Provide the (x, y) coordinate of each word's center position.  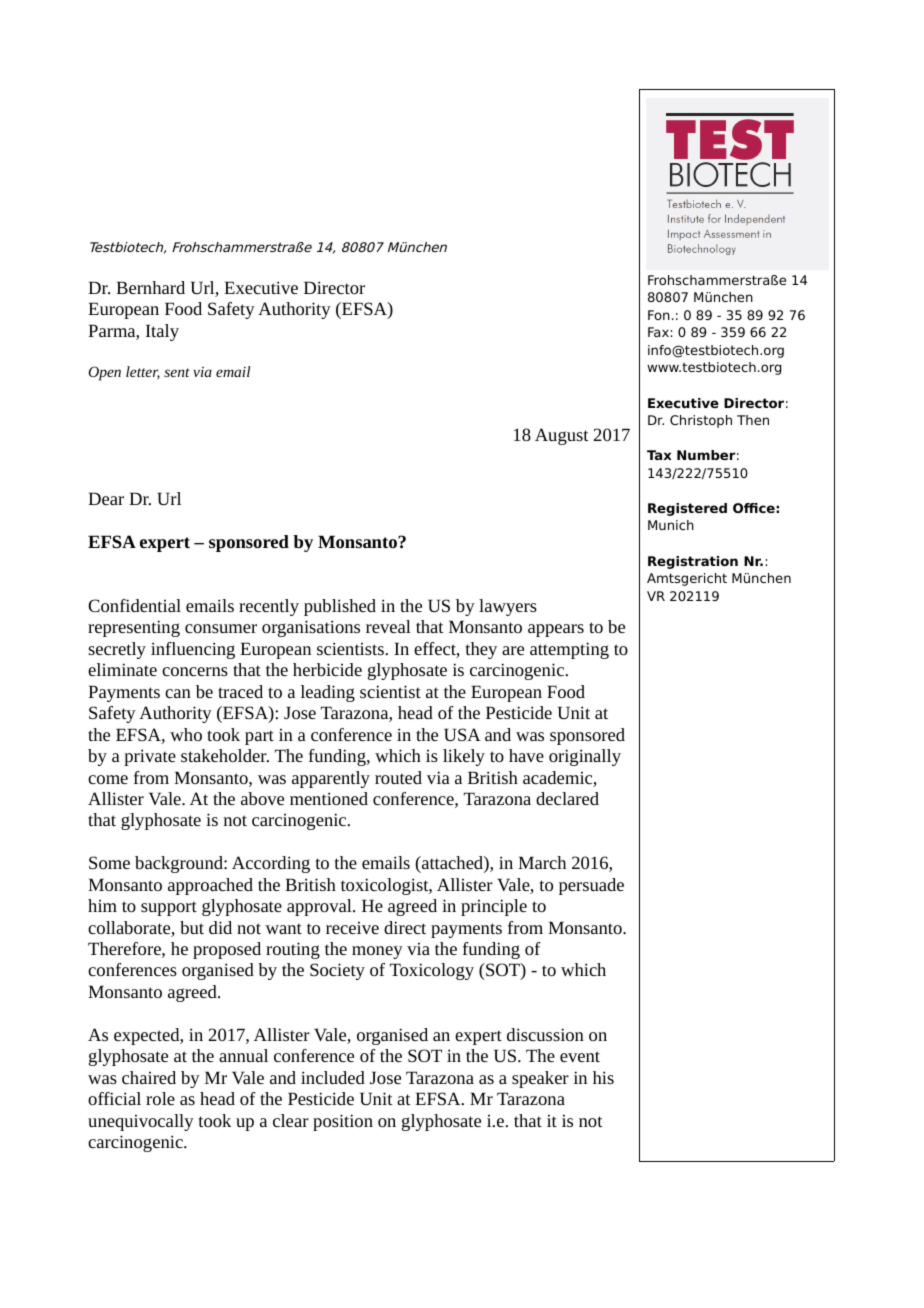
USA (462, 734)
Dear (106, 498)
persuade (591, 886)
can (178, 693)
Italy (162, 332)
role (160, 1098)
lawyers (508, 607)
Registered (687, 509)
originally (585, 757)
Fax (658, 332)
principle (494, 907)
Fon (659, 315)
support (169, 908)
